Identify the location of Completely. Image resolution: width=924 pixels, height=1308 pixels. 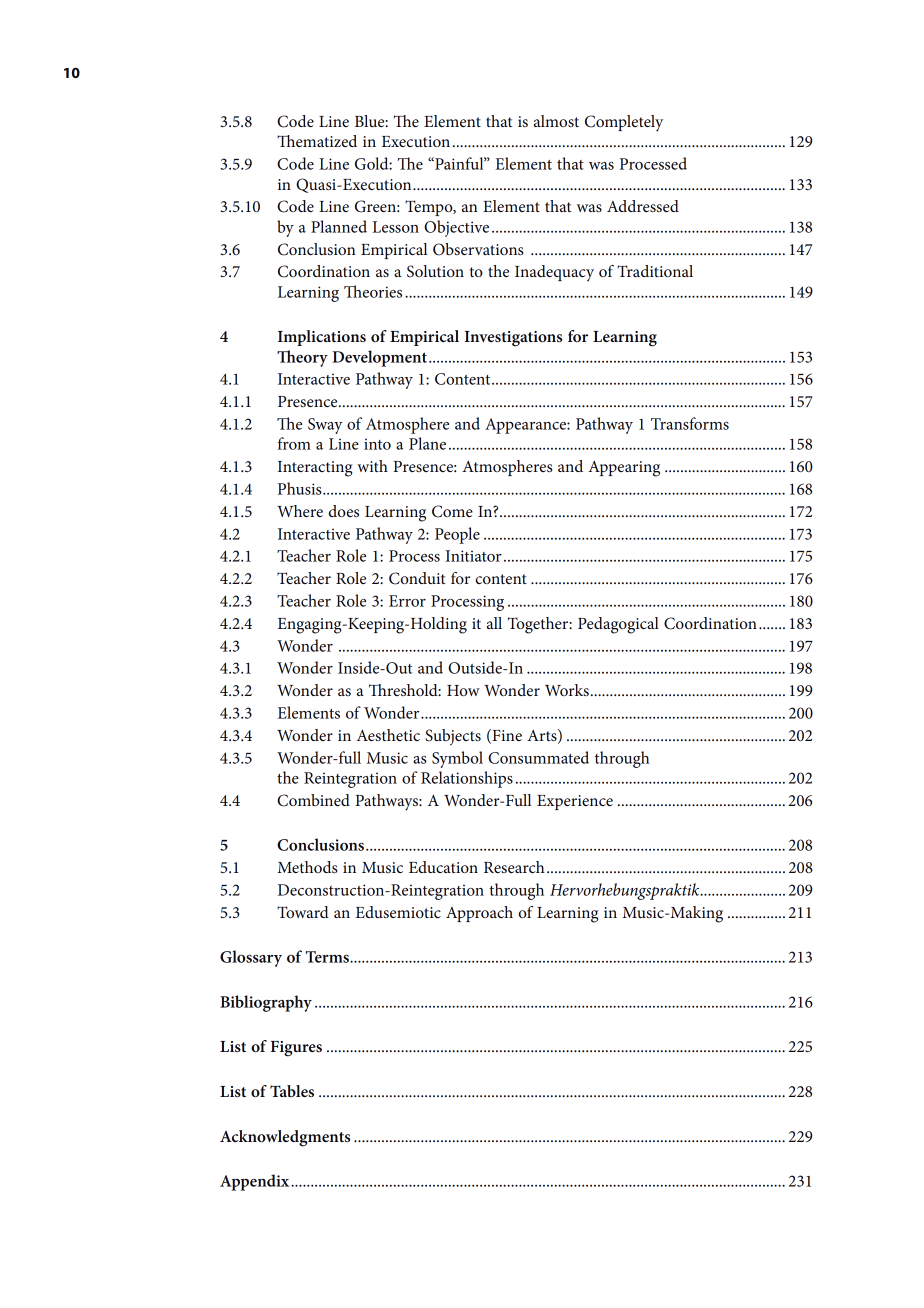
(624, 123).
